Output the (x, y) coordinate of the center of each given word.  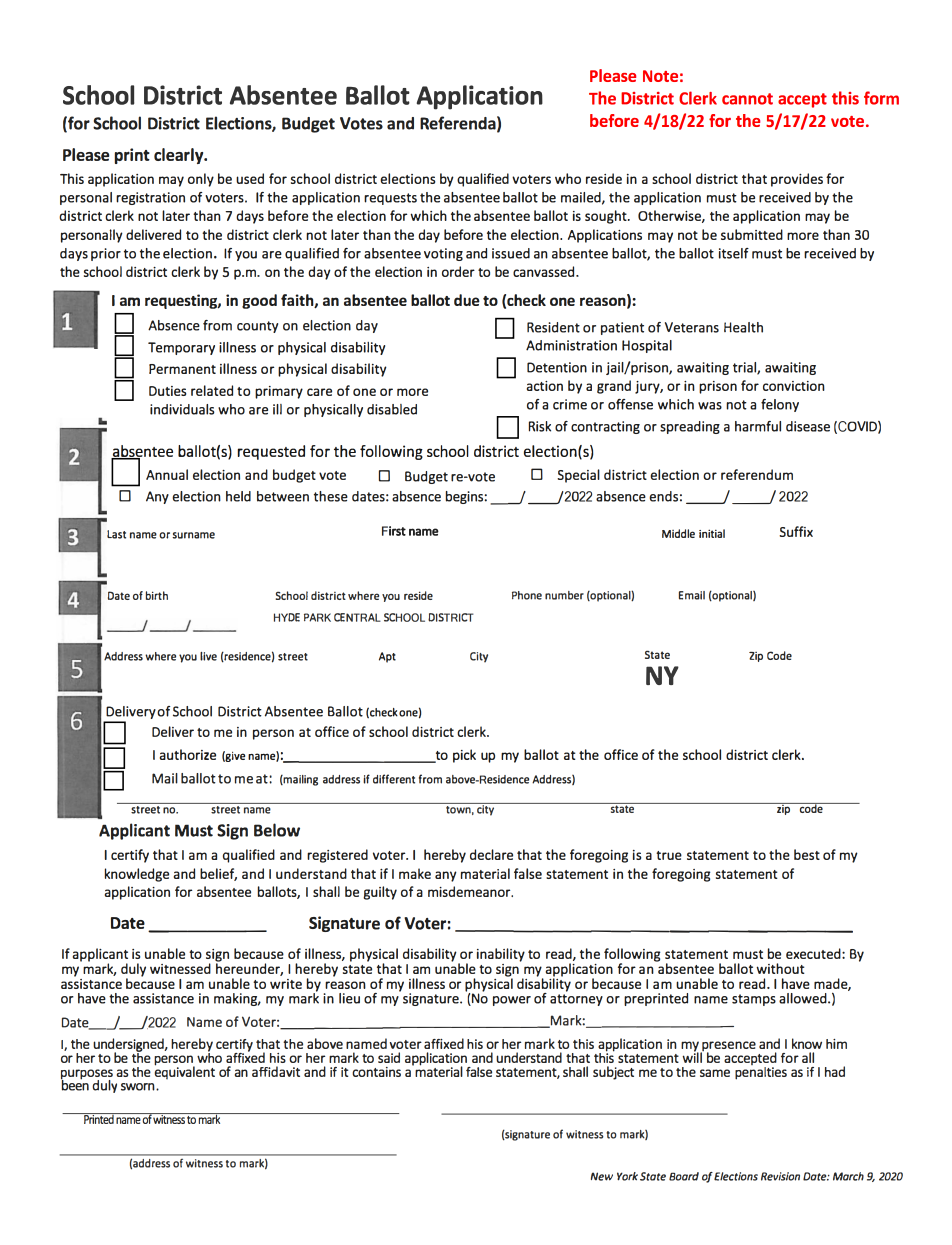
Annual (167, 474)
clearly (180, 156)
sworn (139, 1087)
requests (390, 199)
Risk (540, 426)
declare (491, 854)
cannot (747, 99)
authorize (188, 754)
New (602, 1176)
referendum (757, 474)
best (807, 854)
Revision (780, 1176)
